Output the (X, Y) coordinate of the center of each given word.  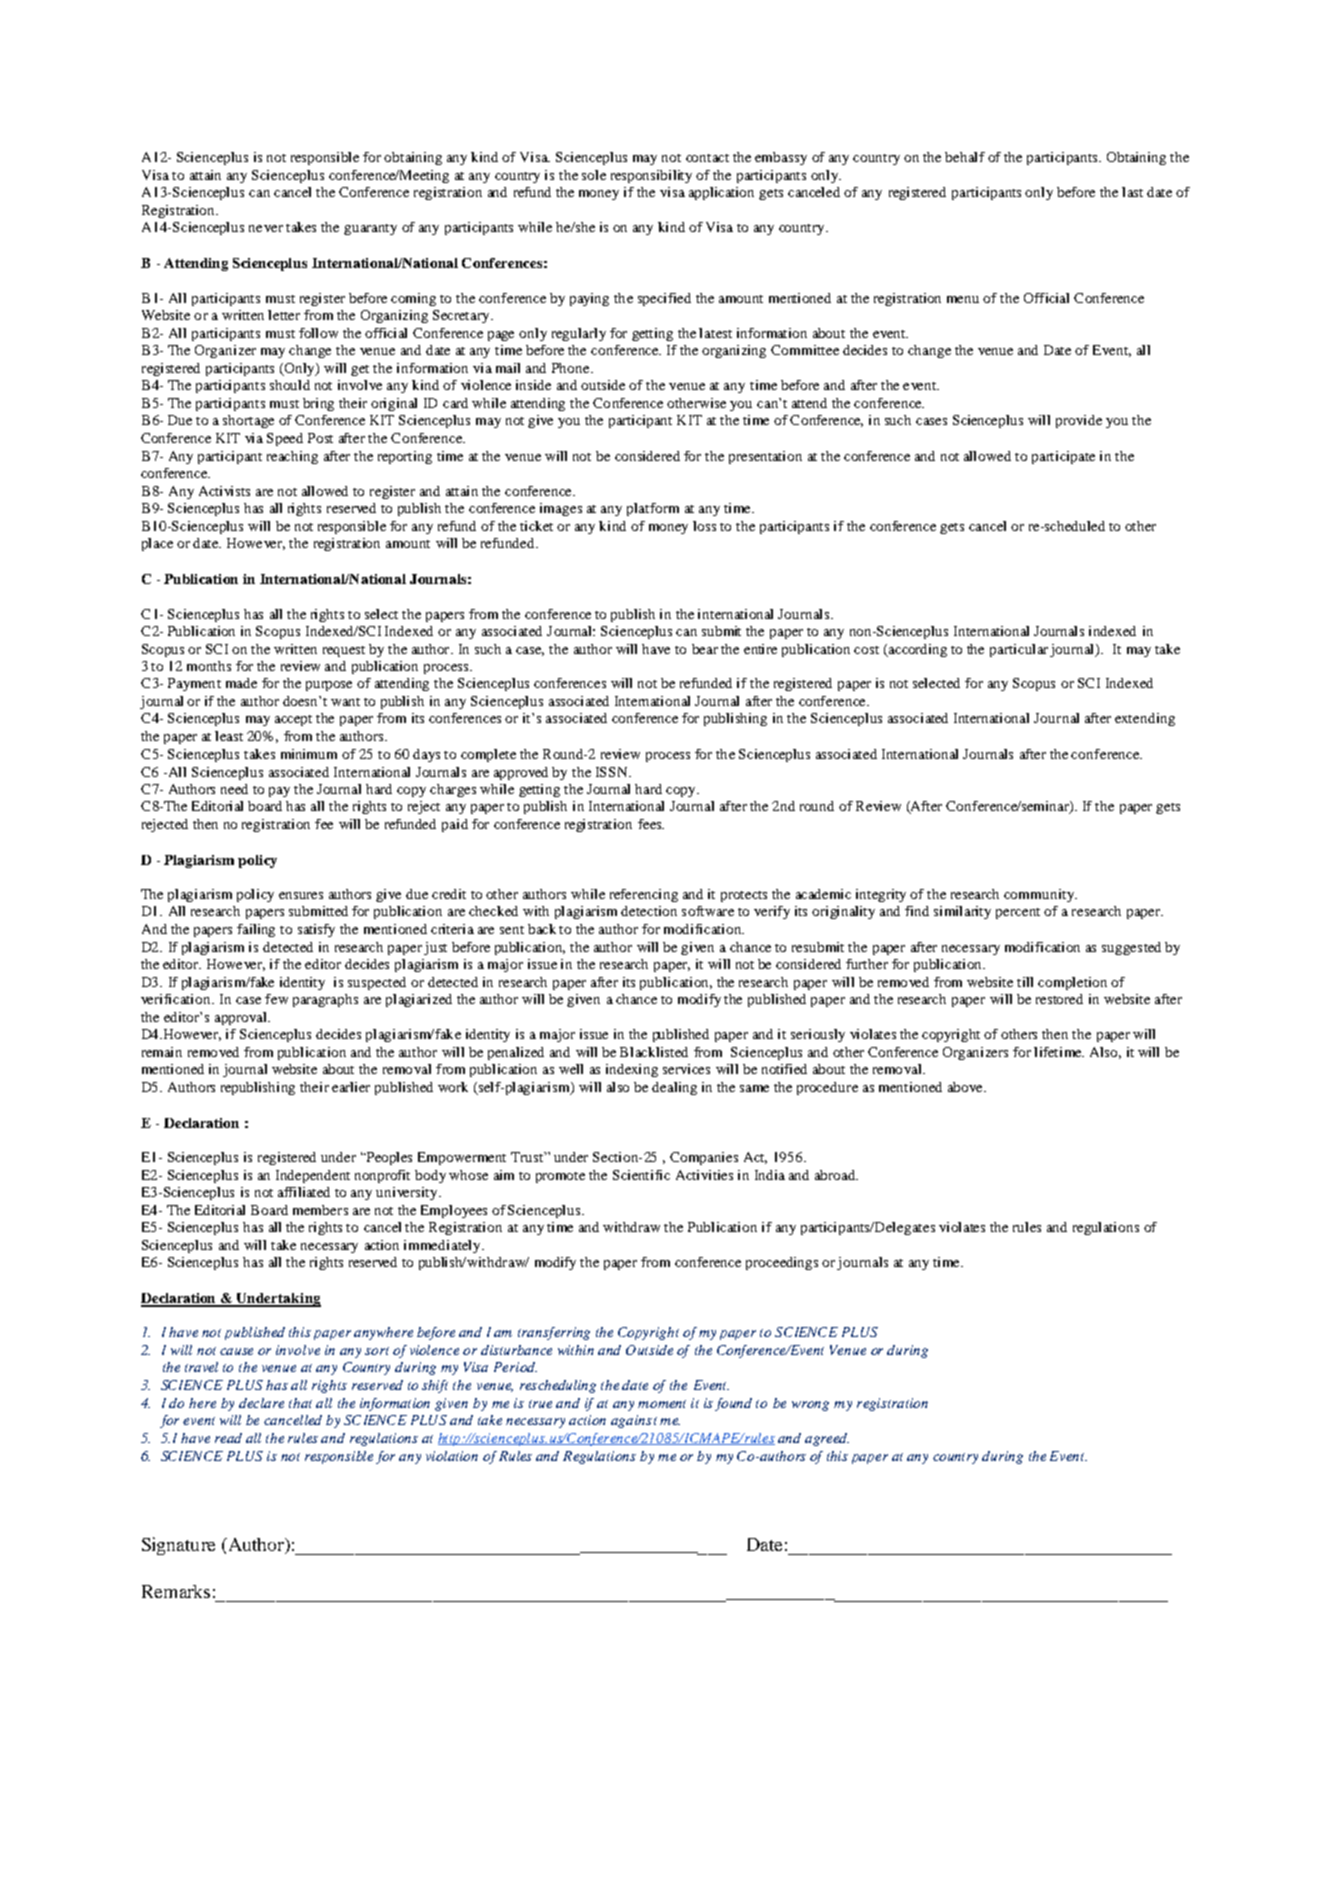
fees (651, 824)
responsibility (651, 176)
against (634, 1421)
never (266, 228)
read (228, 1438)
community (1040, 895)
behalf (965, 157)
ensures (301, 895)
